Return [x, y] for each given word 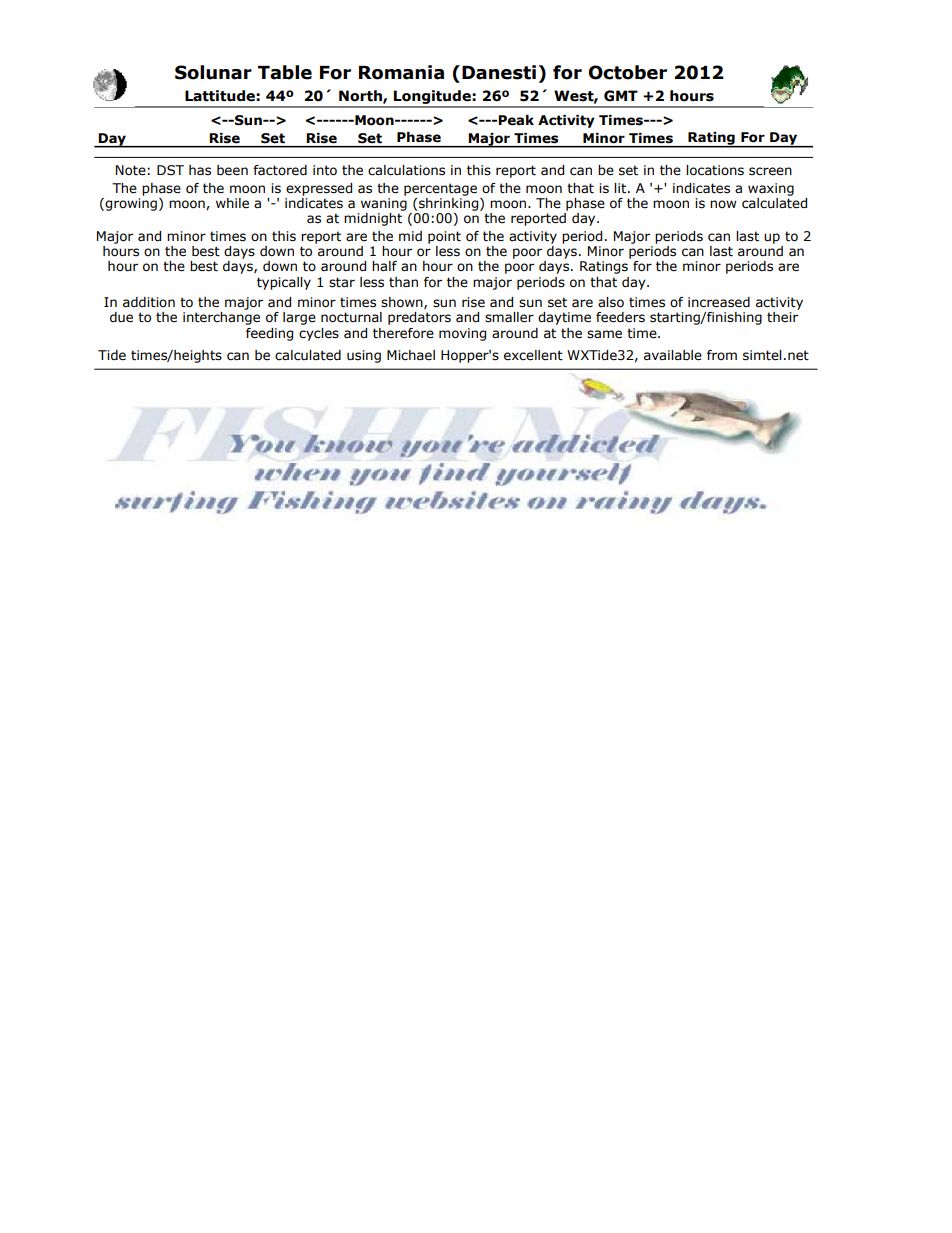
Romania [401, 72]
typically [284, 283]
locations [715, 170]
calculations [406, 170]
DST [170, 170]
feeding [269, 334]
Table [285, 72]
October [627, 72]
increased [719, 302]
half [384, 266]
